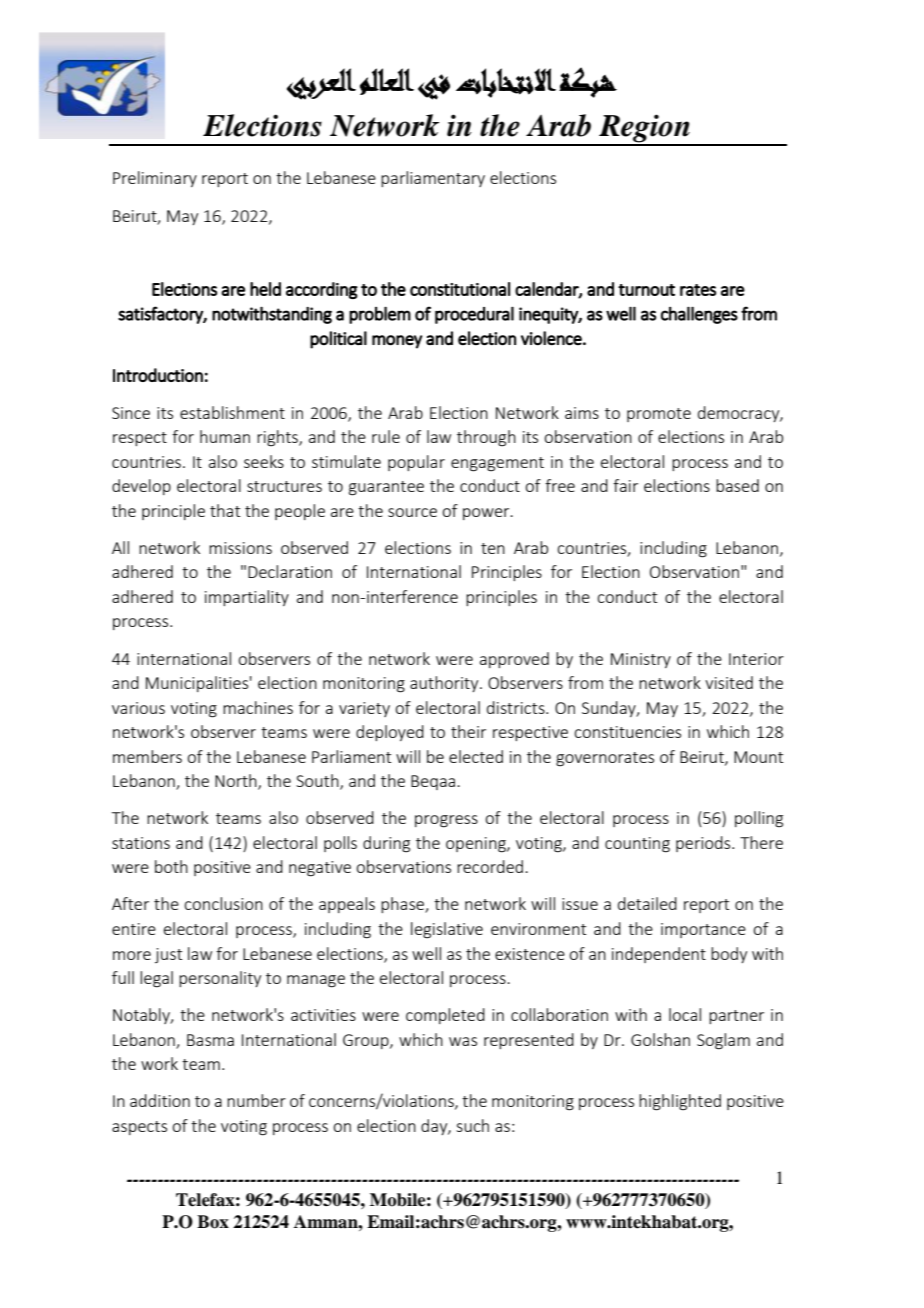 The width and height of the page is (924, 1308). Describe the element at coordinates (155, 179) in the page. I see `Preliminary` at that location.
